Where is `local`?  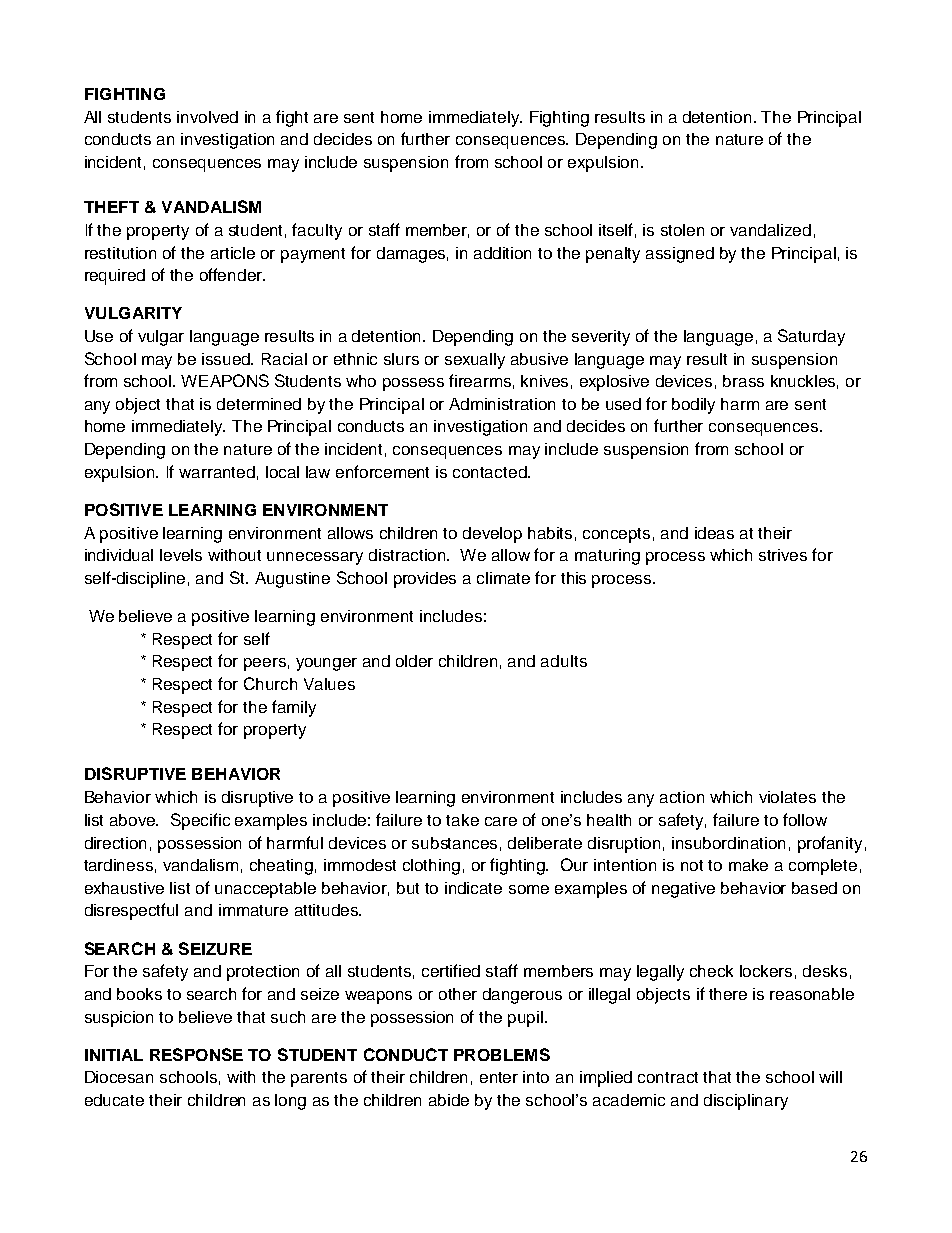
local is located at coordinates (282, 472).
